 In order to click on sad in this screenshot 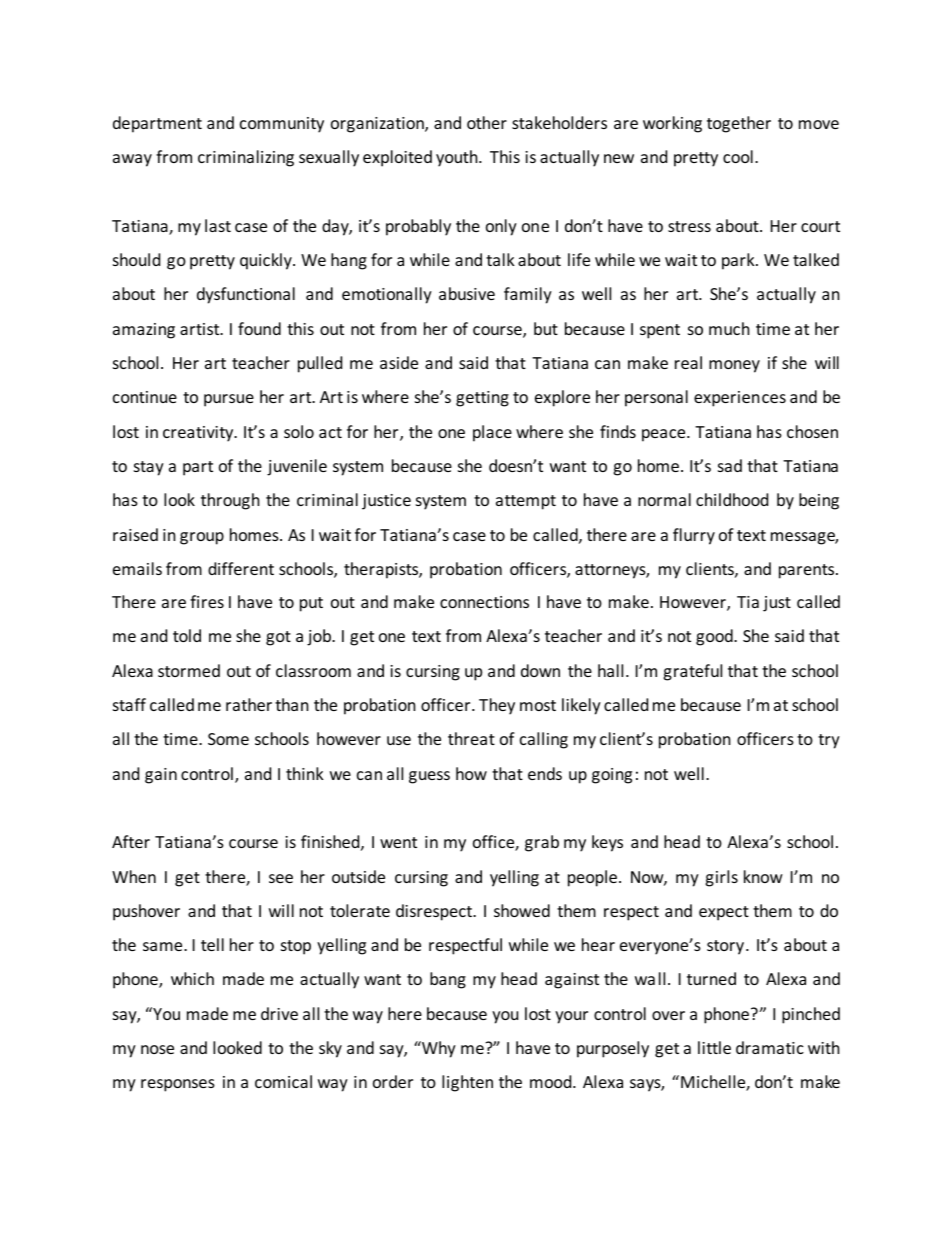, I will do `click(730, 465)`.
